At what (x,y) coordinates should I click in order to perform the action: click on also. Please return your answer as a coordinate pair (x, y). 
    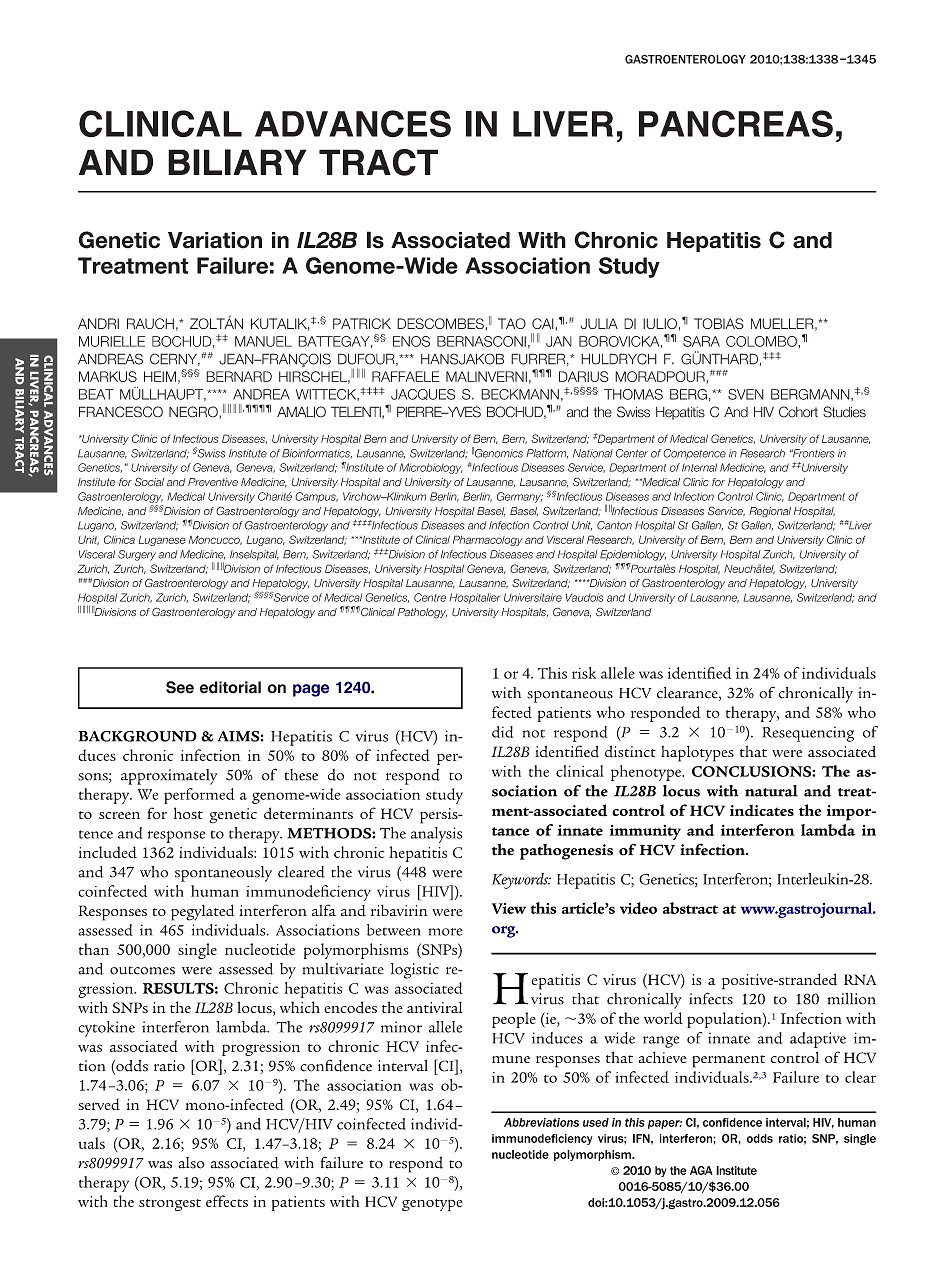
    Looking at the image, I should click on (191, 1163).
